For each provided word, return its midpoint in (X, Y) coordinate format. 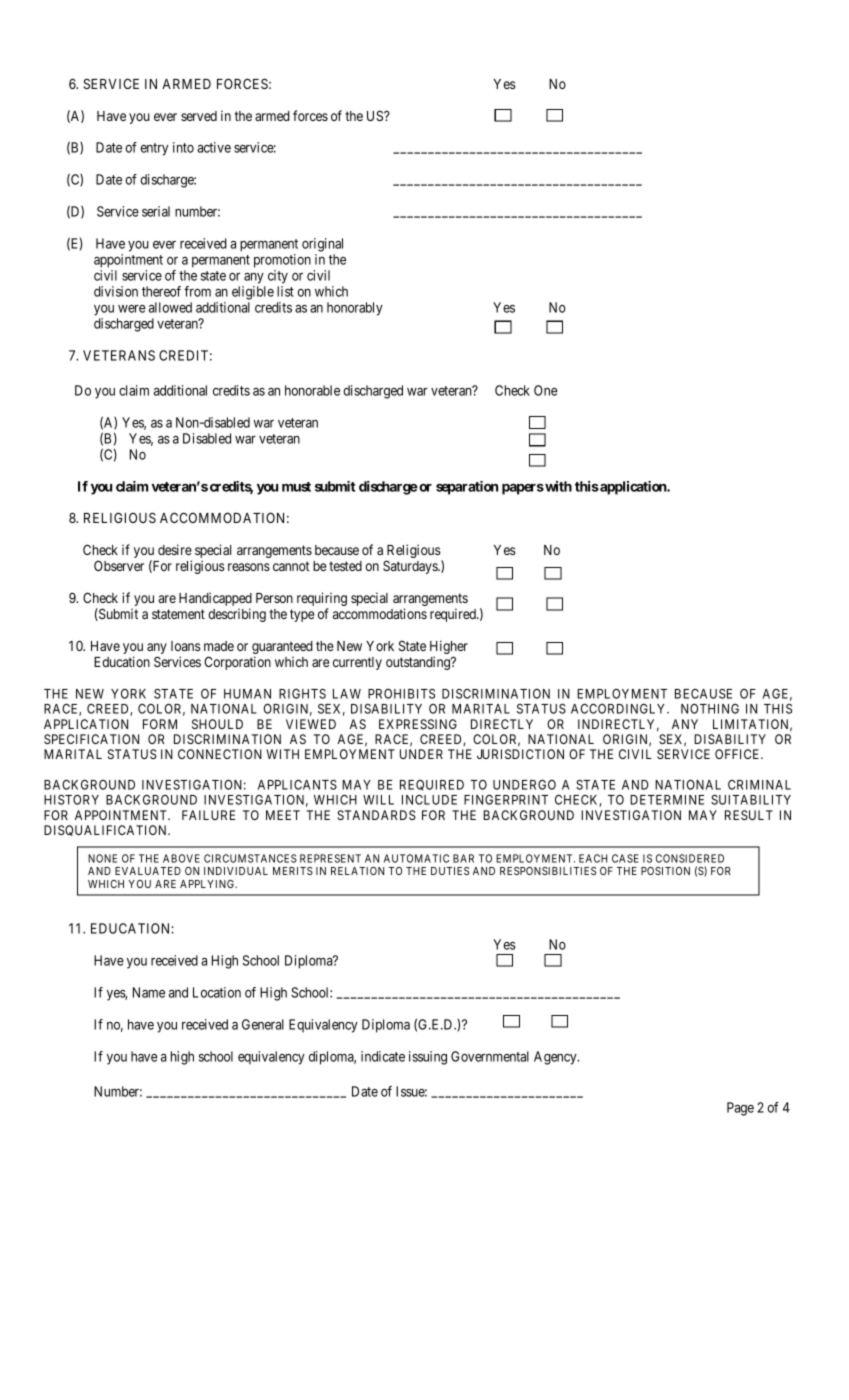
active (214, 147)
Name (149, 992)
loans (186, 646)
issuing (428, 1058)
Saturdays (411, 567)
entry (154, 149)
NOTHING (710, 709)
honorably (355, 309)
